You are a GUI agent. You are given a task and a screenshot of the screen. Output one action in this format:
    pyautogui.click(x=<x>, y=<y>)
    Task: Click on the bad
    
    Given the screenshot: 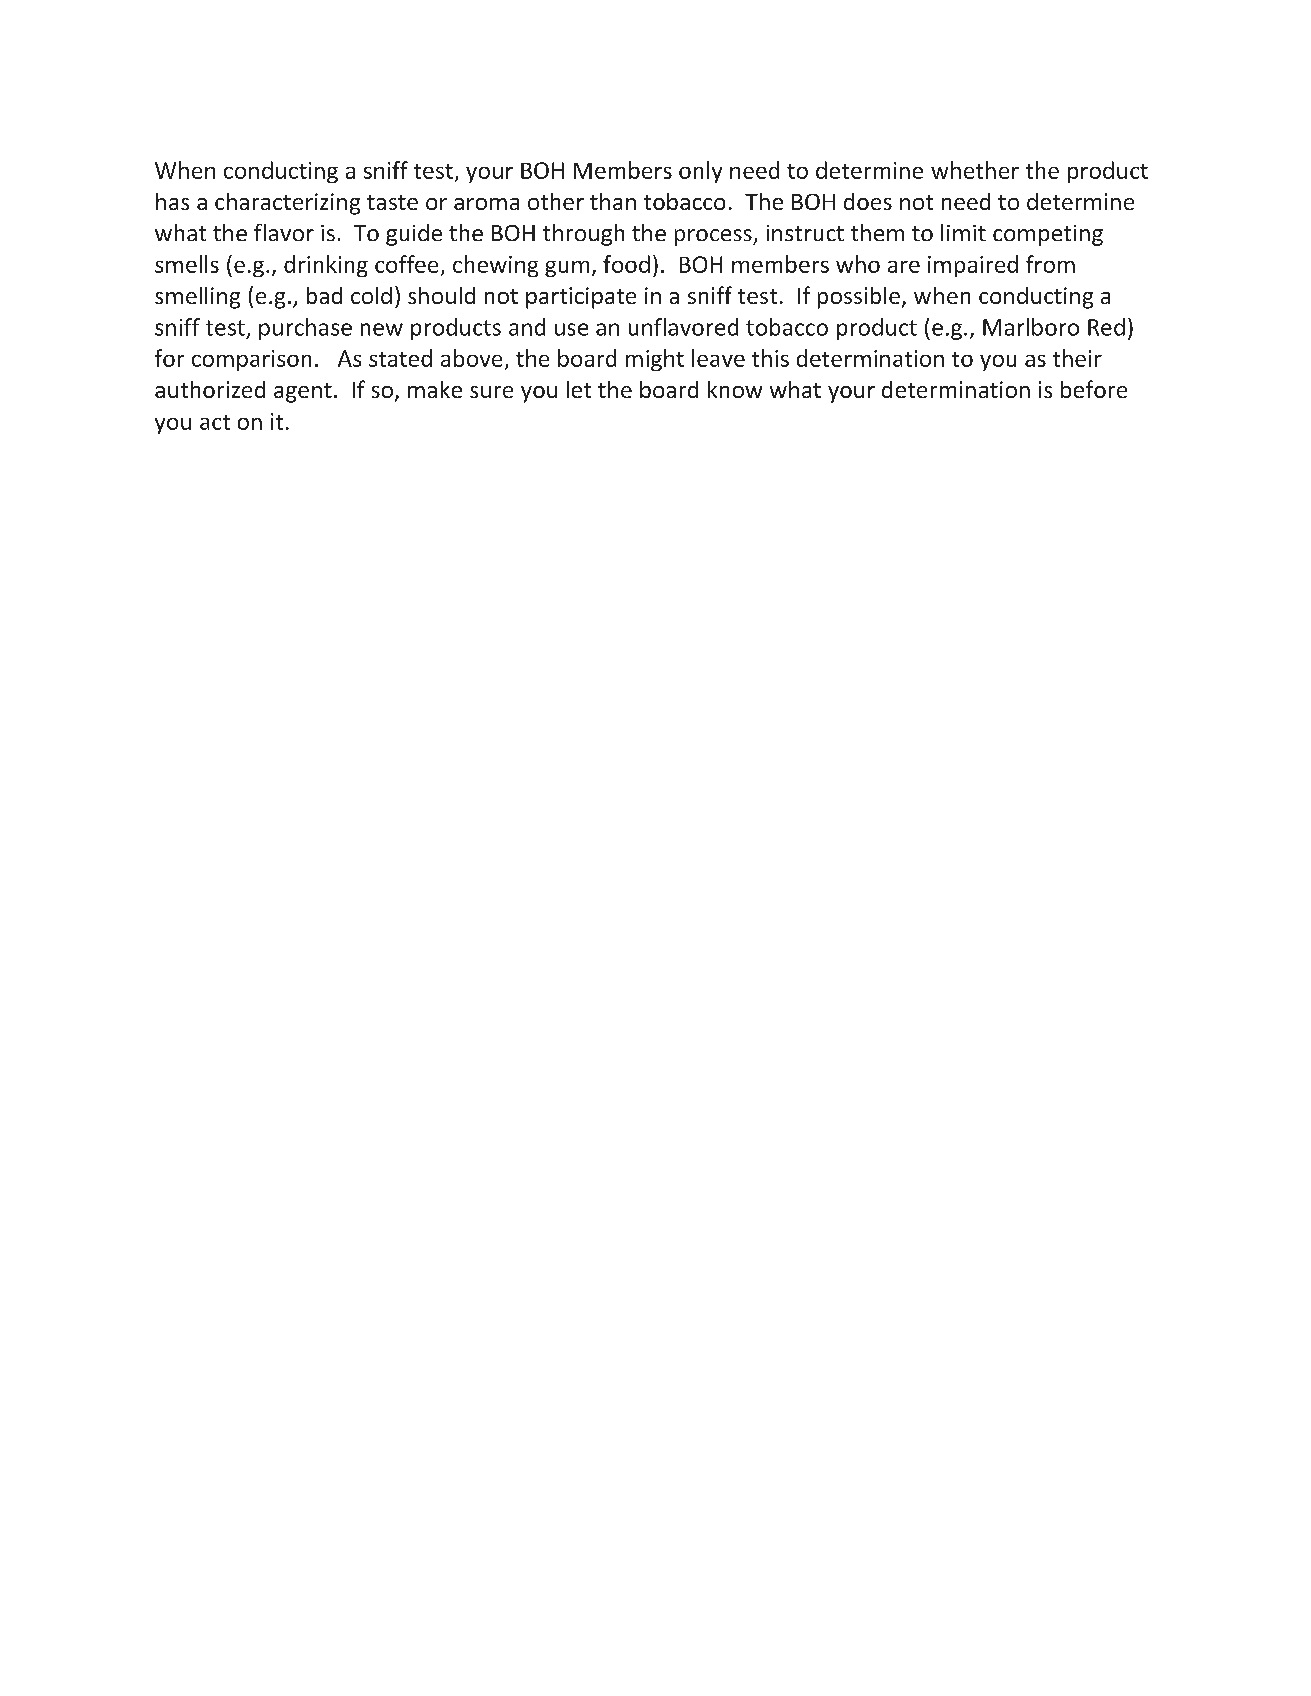 What is the action you would take?
    pyautogui.click(x=324, y=295)
